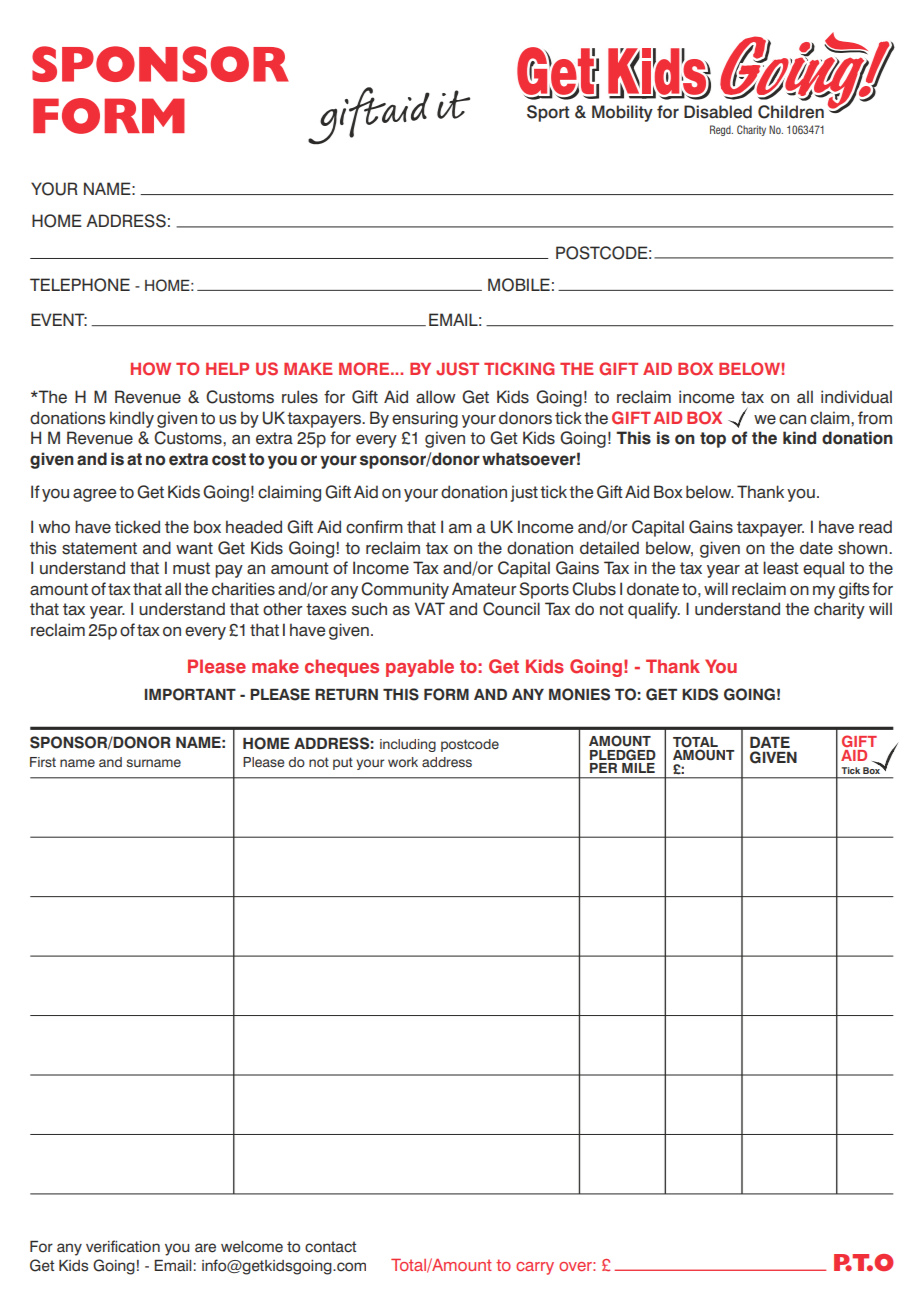 The width and height of the screenshot is (924, 1308). What do you see at coordinates (123, 1246) in the screenshot?
I see `verification` at bounding box center [123, 1246].
